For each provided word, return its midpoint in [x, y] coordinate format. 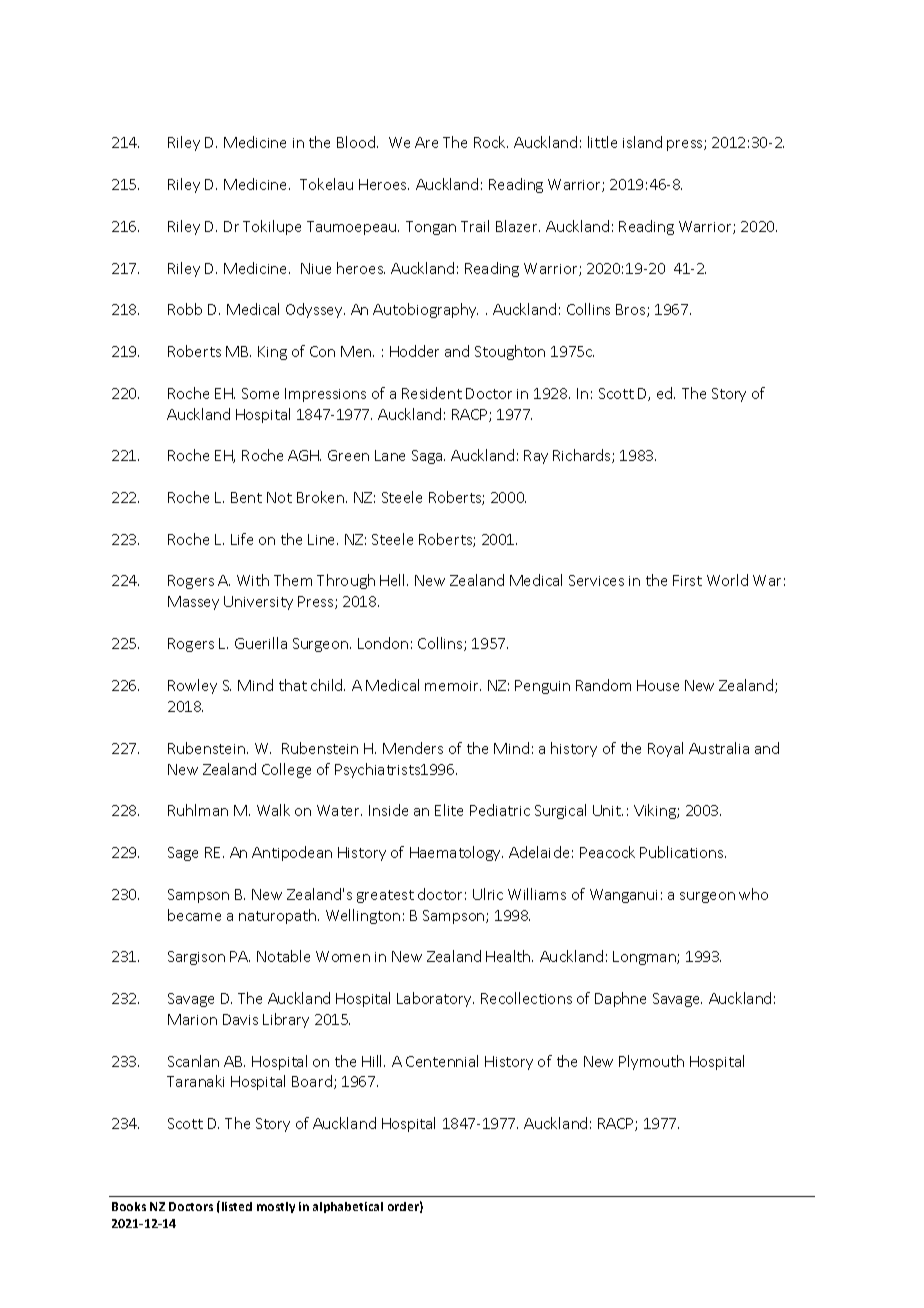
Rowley [192, 686]
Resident [432, 393]
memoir [453, 686]
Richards [583, 456]
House [658, 685]
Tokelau [326, 184]
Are [426, 142]
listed [237, 1206]
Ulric [488, 894]
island [642, 142]
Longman [645, 958]
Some [260, 393]
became [194, 915]
